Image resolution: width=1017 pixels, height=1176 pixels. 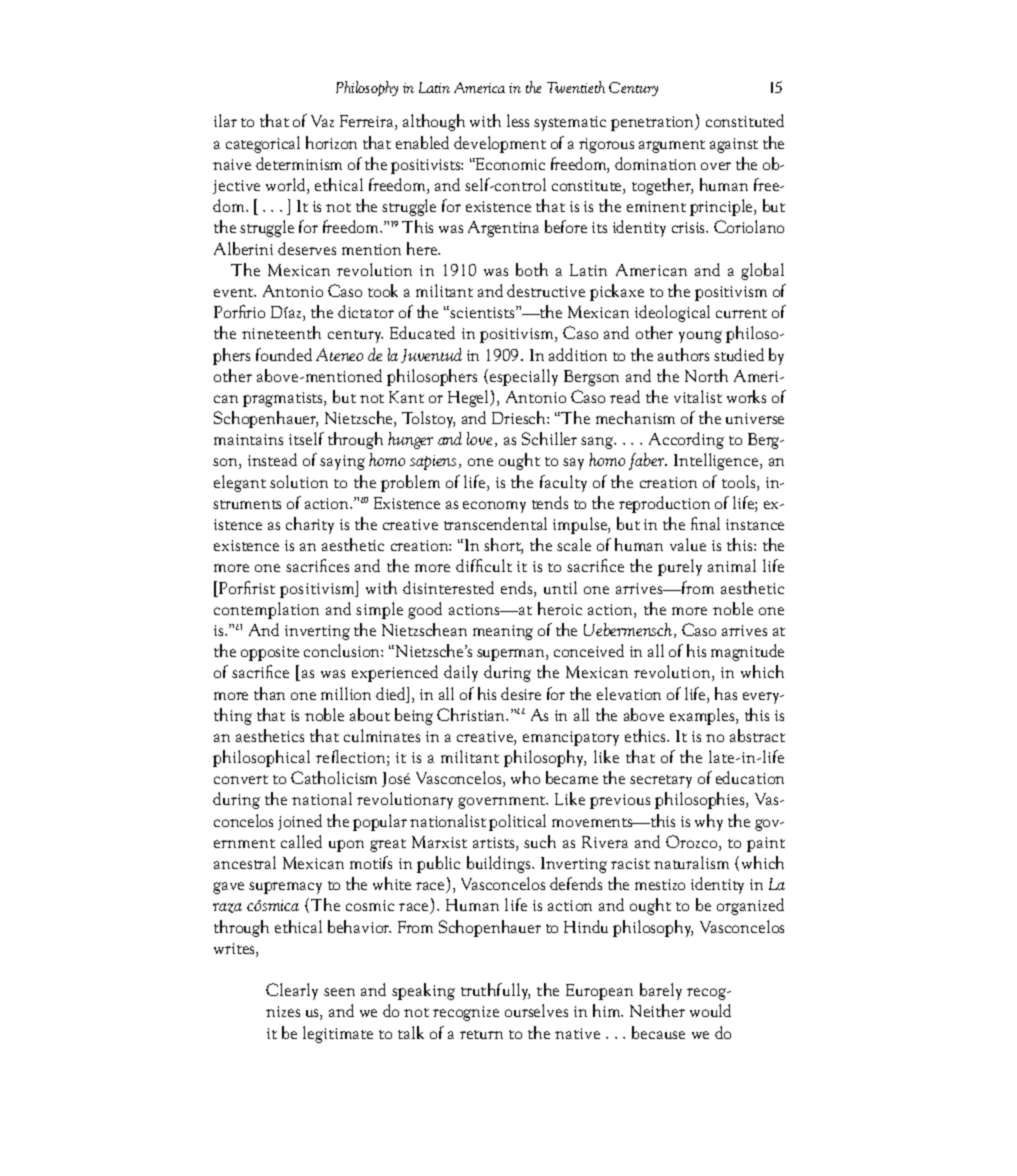 What do you see at coordinates (512, 655) in the image?
I see `superman` at bounding box center [512, 655].
